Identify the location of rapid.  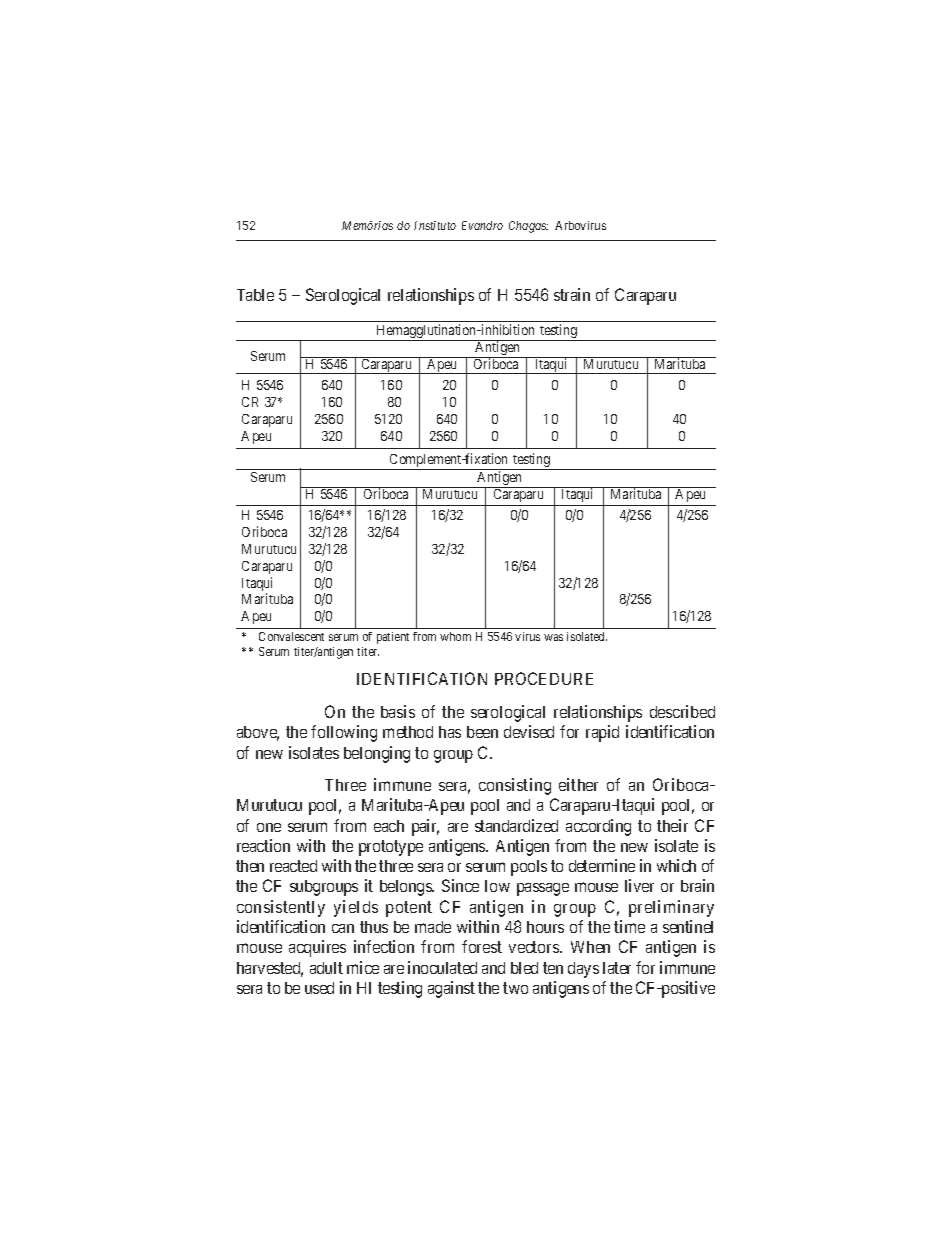
(602, 733).
